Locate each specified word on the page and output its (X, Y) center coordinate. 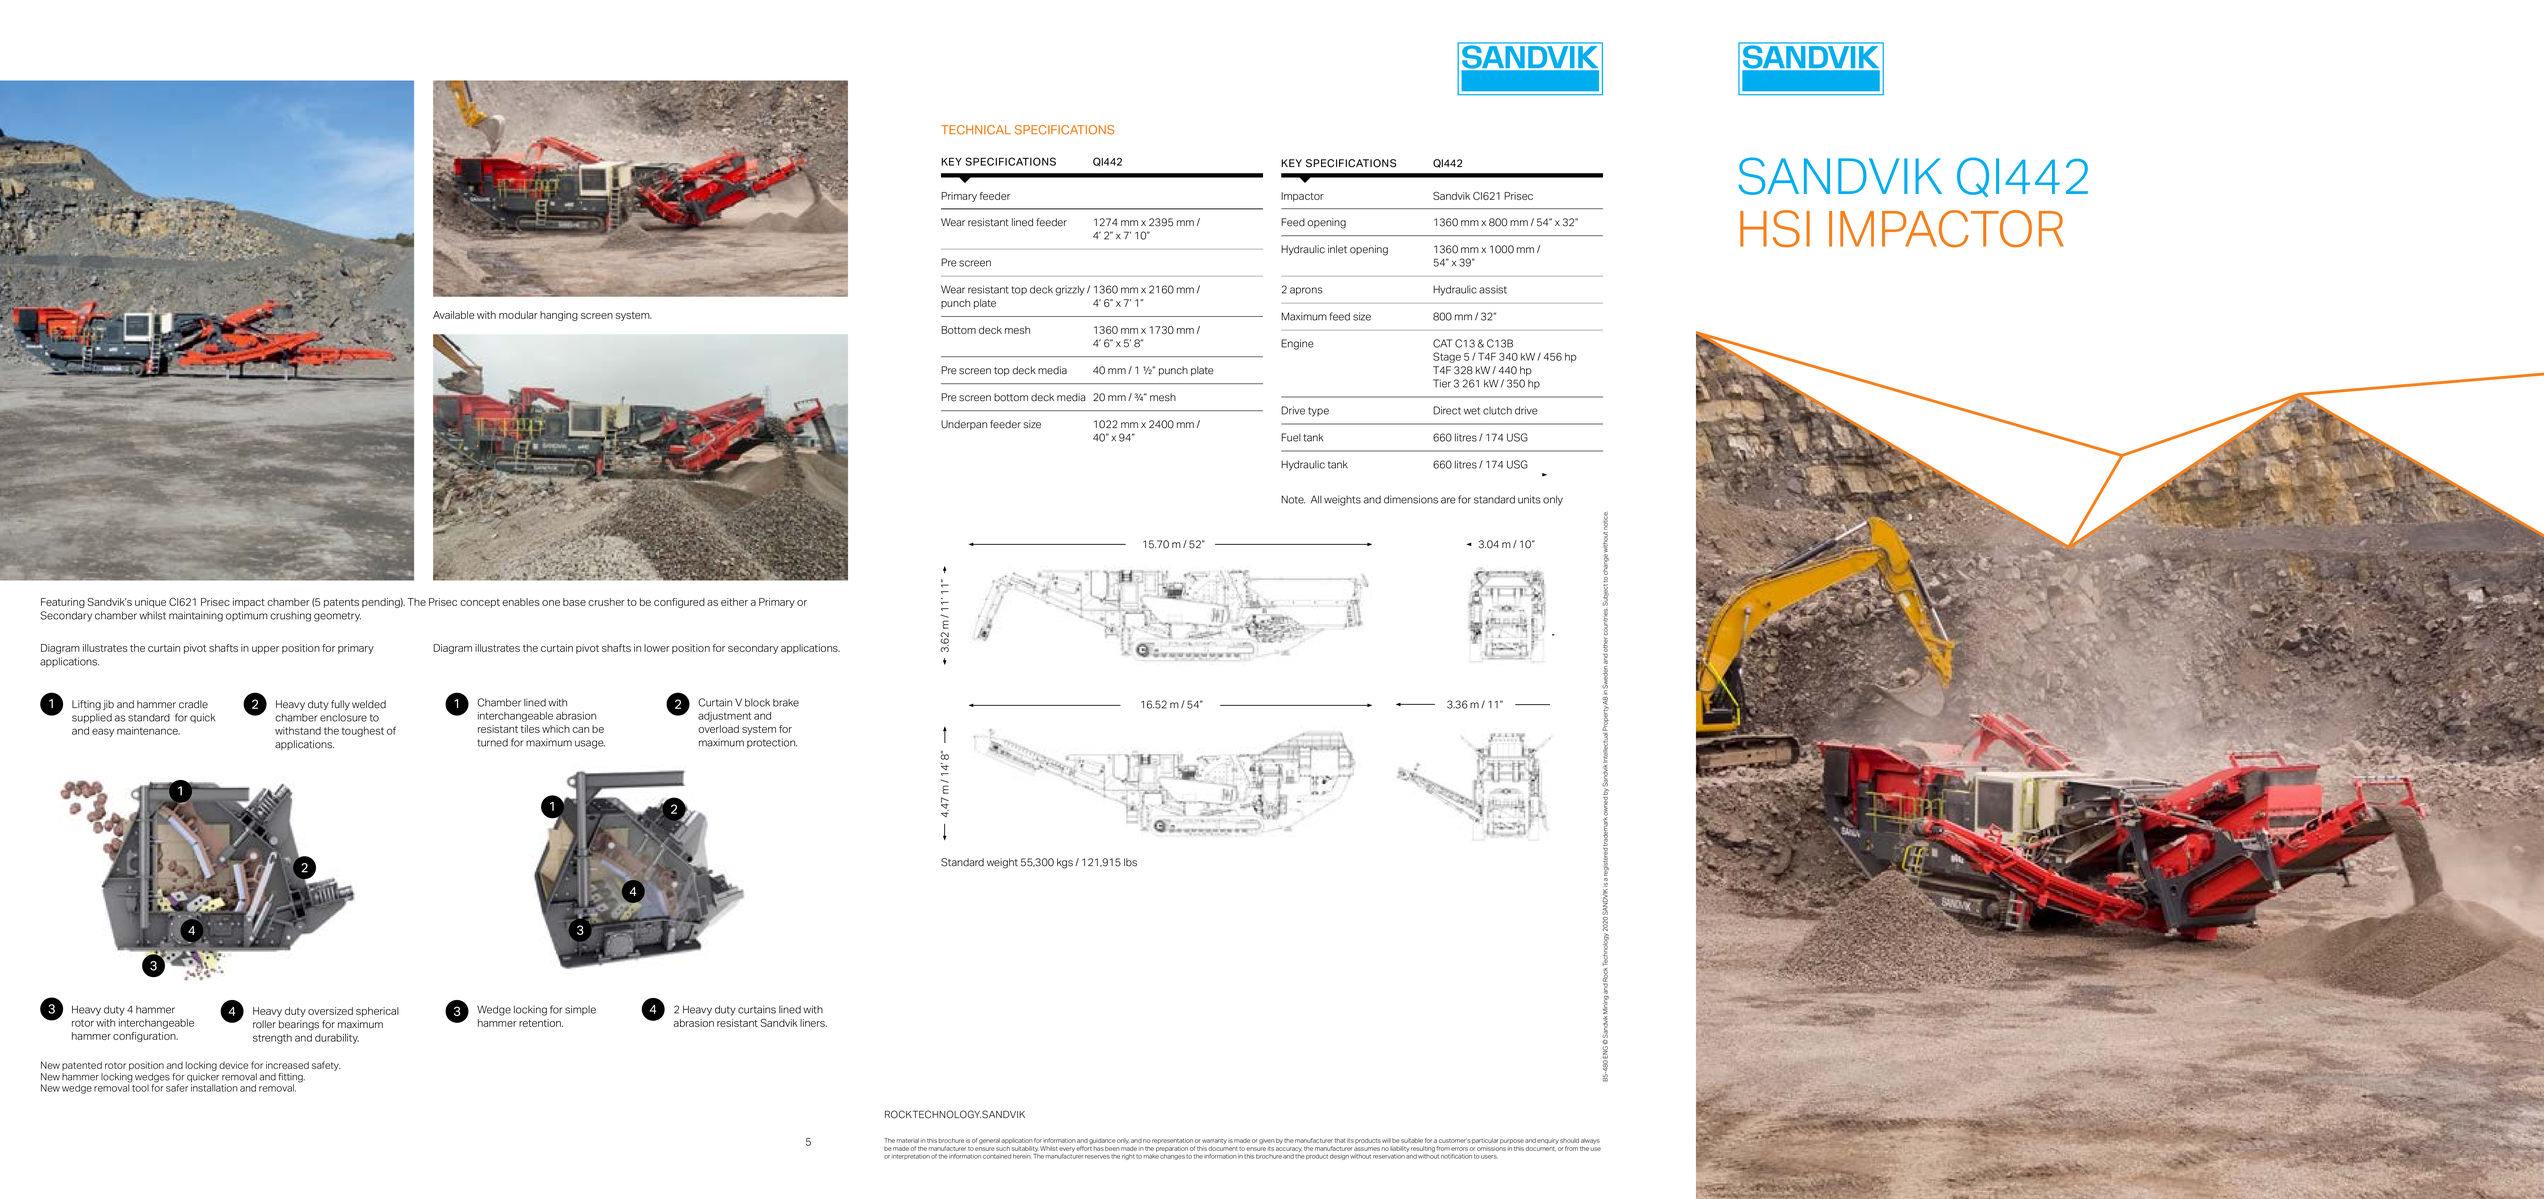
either (734, 602)
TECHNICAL (976, 130)
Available (454, 315)
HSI (1775, 228)
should (1569, 1140)
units (1529, 499)
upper (265, 650)
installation (214, 1088)
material (908, 1140)
